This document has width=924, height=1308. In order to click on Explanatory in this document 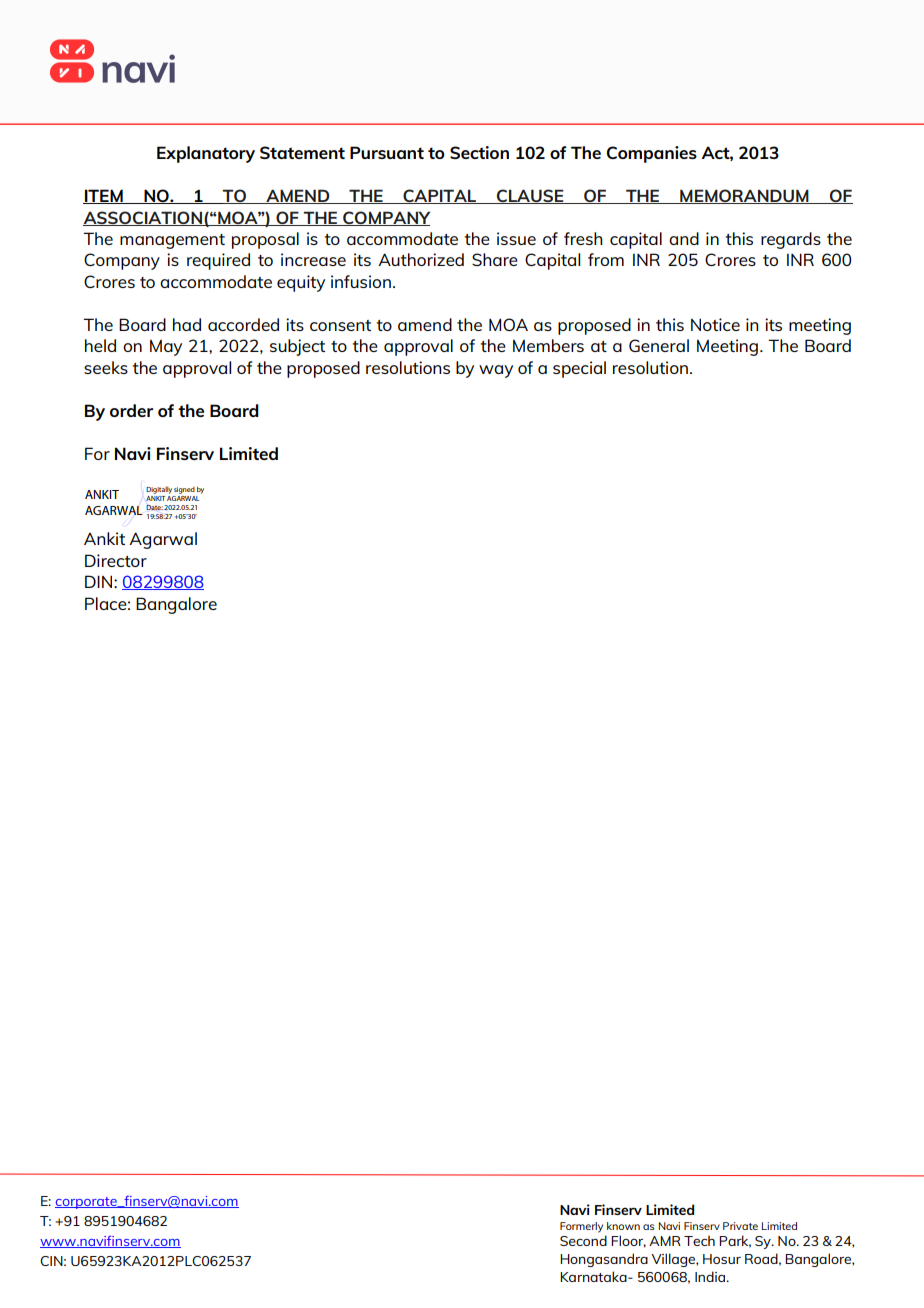, I will do `click(206, 154)`.
